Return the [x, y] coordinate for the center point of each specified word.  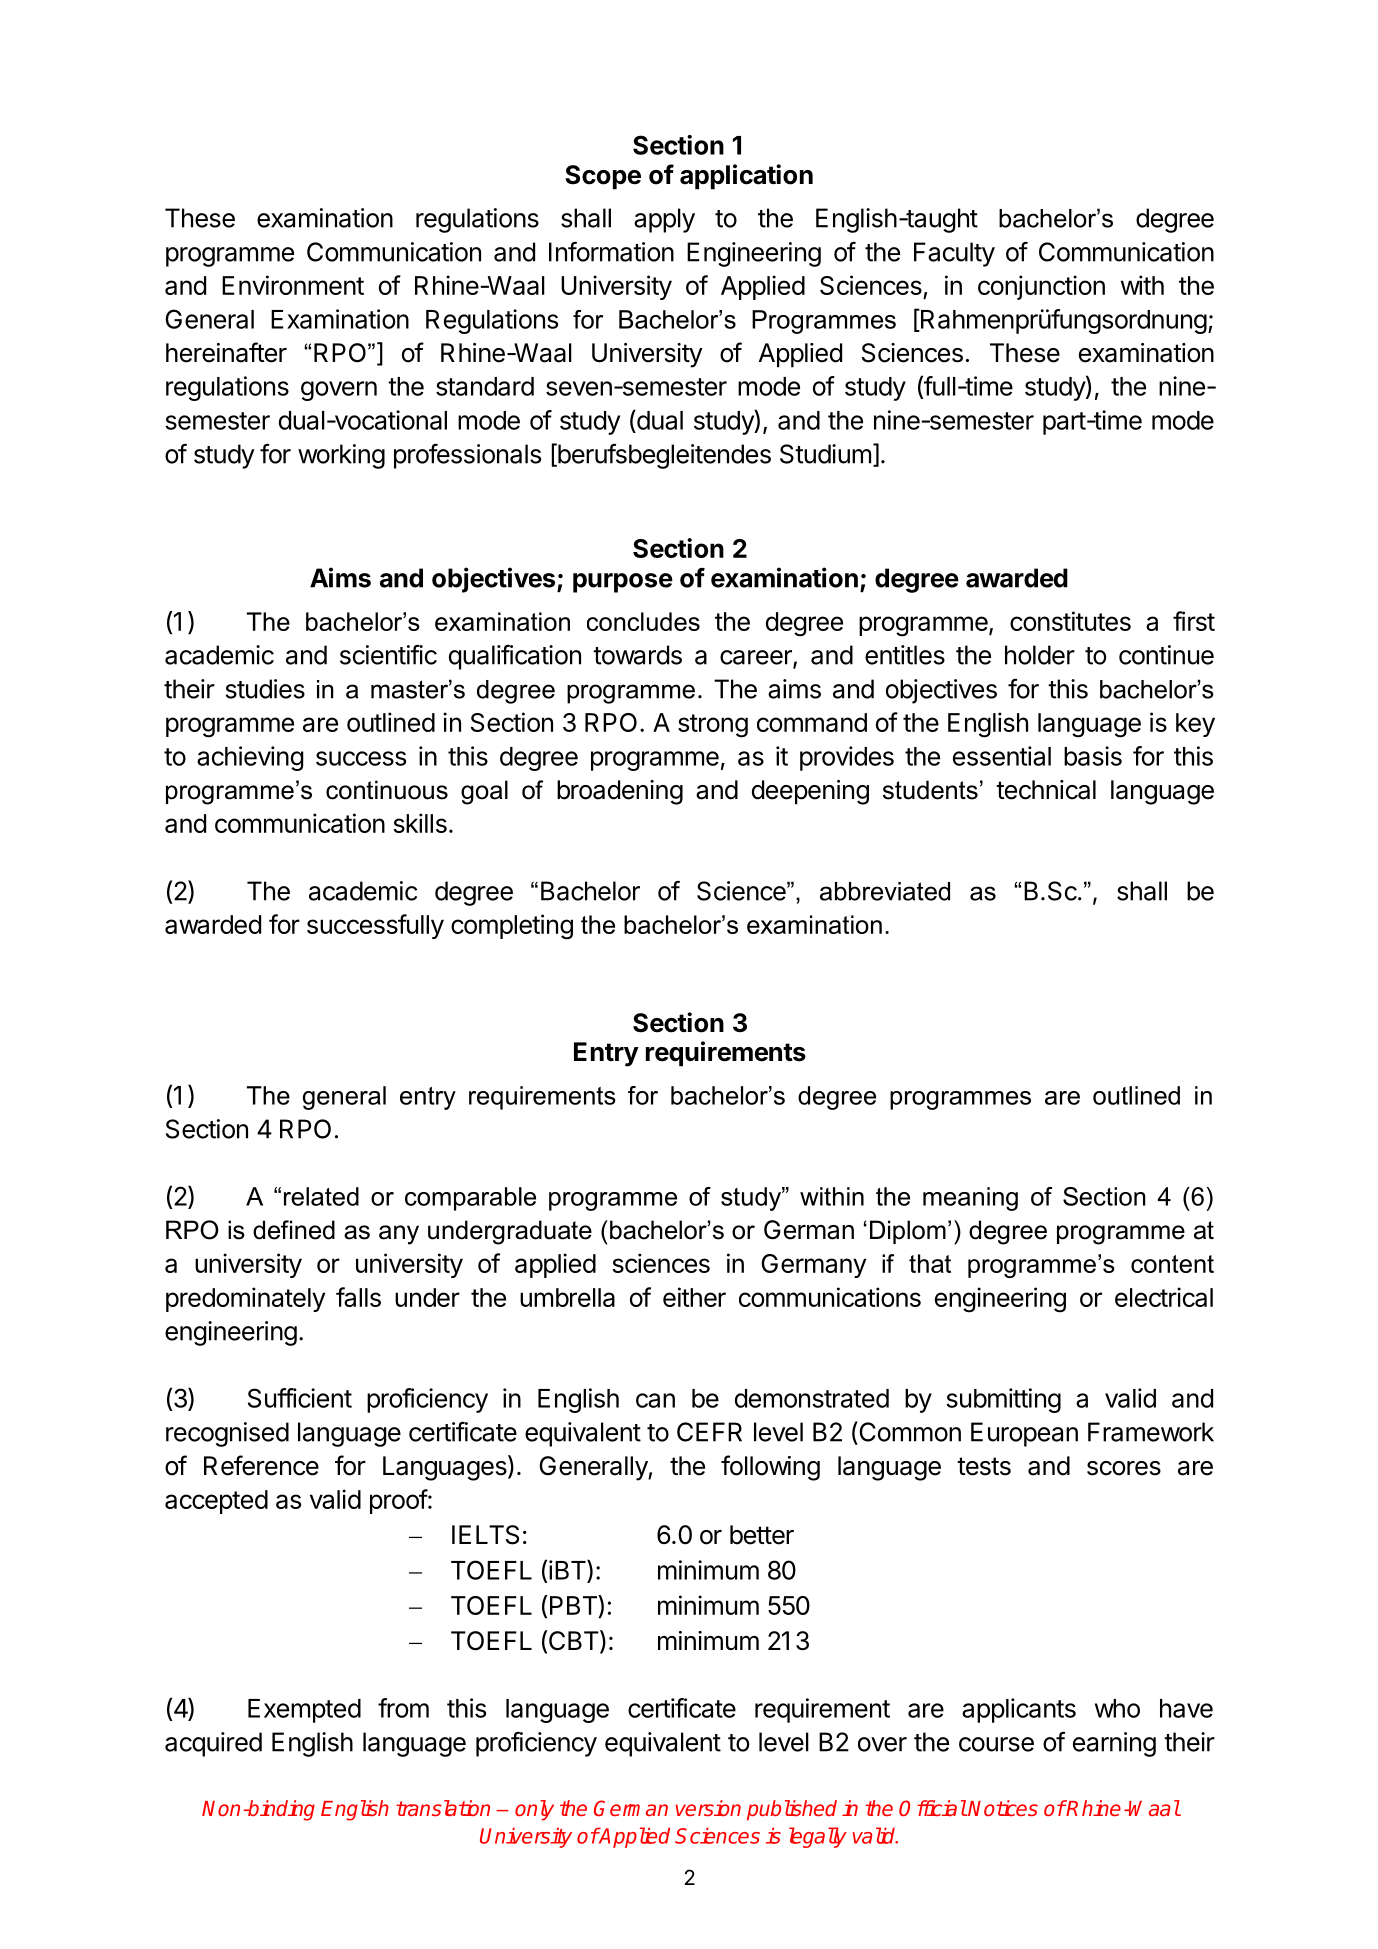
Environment [293, 285]
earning [1114, 1744]
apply [664, 220]
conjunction [1041, 287]
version [708, 1808]
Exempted [304, 1711]
